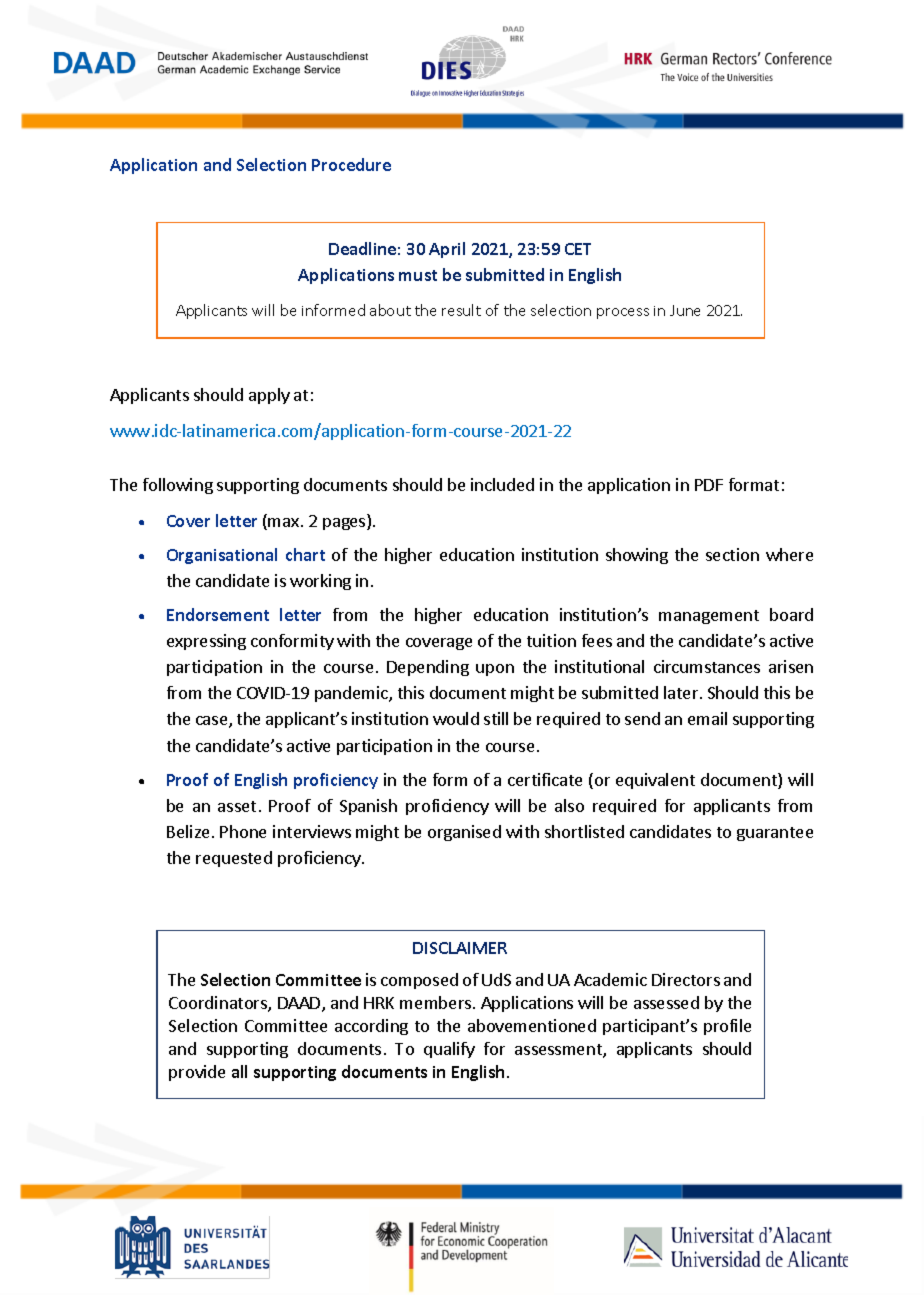 The width and height of the screenshot is (924, 1309). I want to click on Phone, so click(243, 831).
